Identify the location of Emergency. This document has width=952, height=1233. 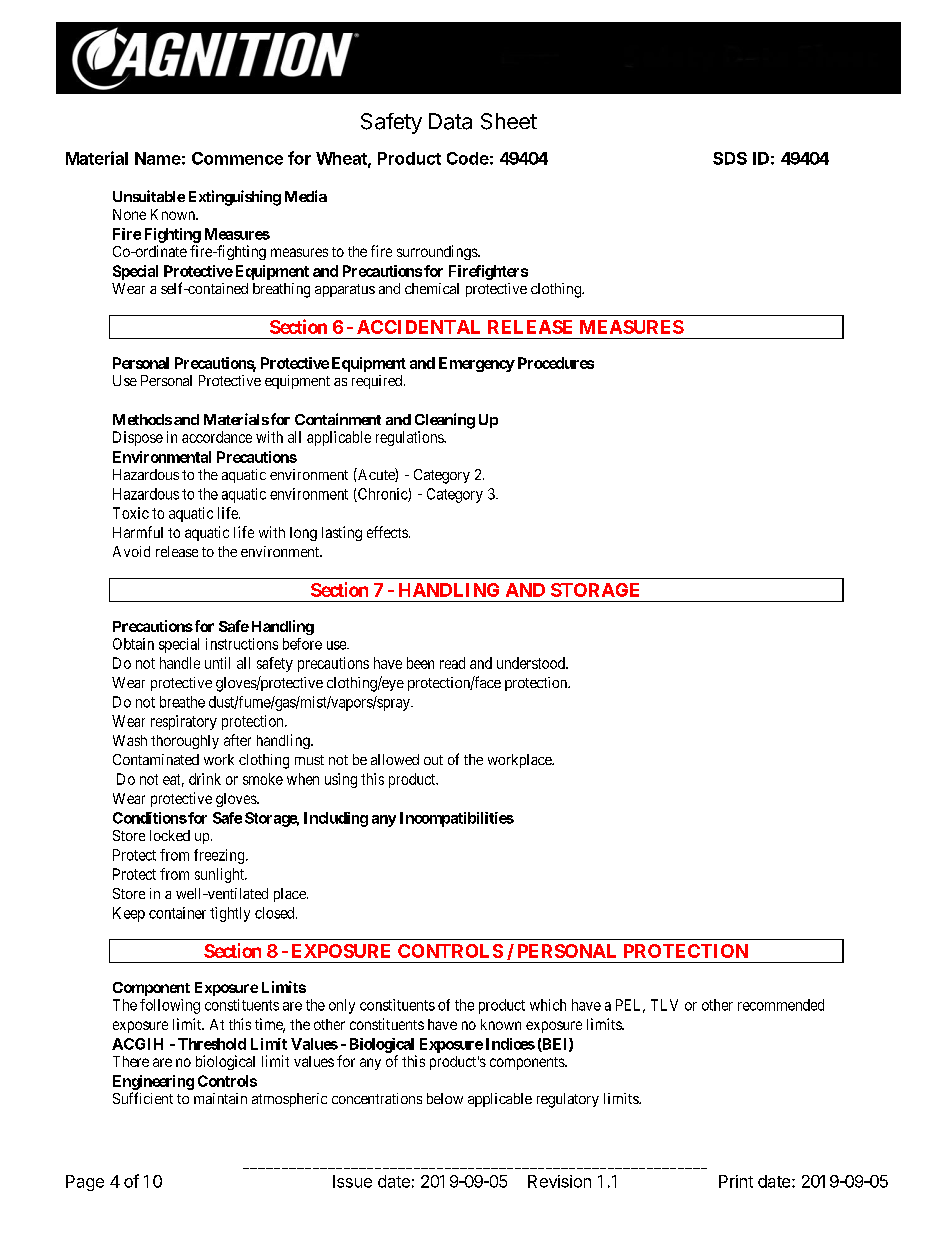
(477, 364).
